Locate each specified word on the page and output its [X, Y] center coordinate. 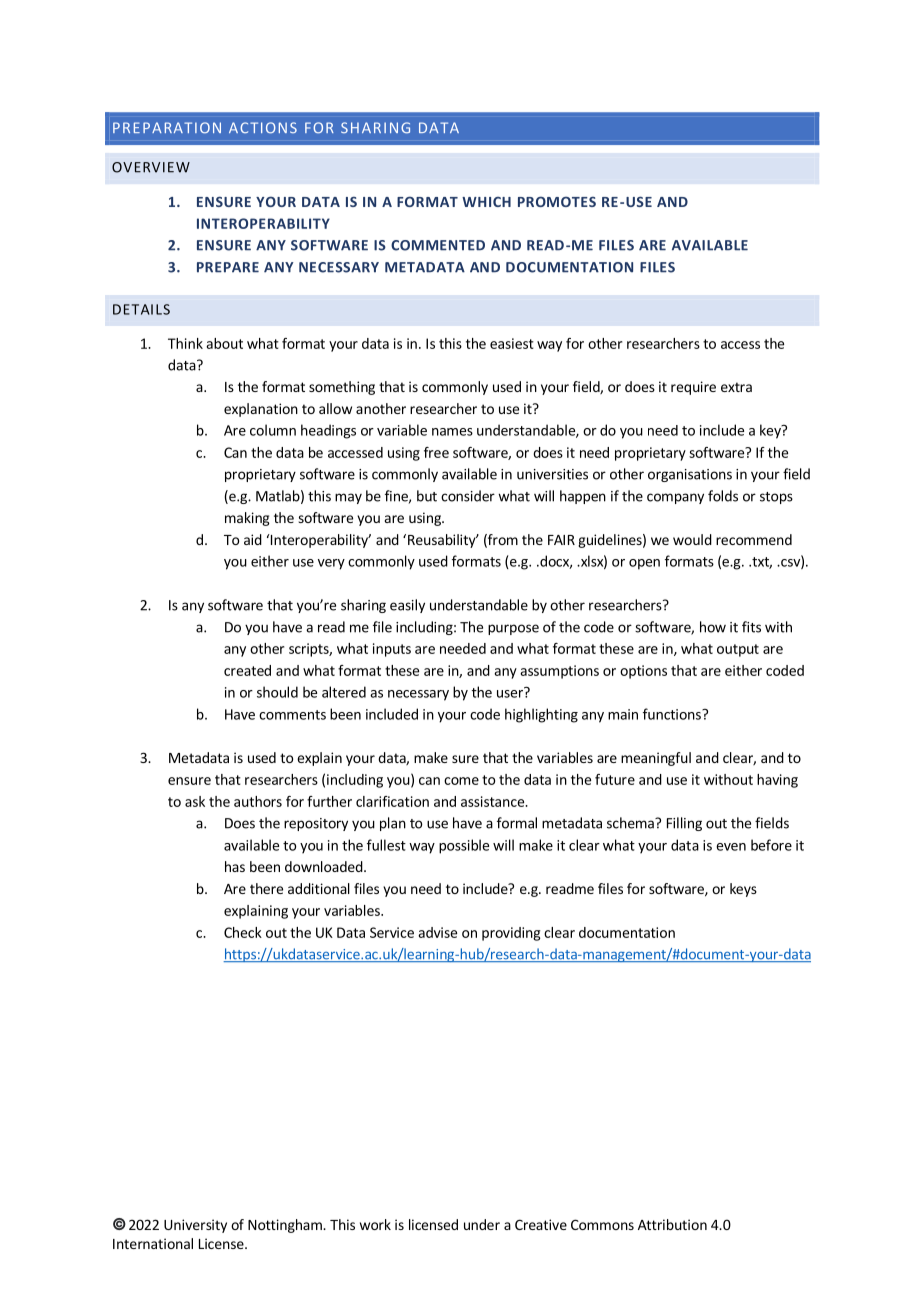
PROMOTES [557, 201]
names [452, 432]
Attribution [672, 1224]
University [195, 1226]
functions [673, 714]
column [273, 430]
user [511, 693]
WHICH [486, 202]
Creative [541, 1224]
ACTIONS [263, 128]
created [247, 670]
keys [743, 890]
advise [437, 932]
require [693, 388]
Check [243, 932]
